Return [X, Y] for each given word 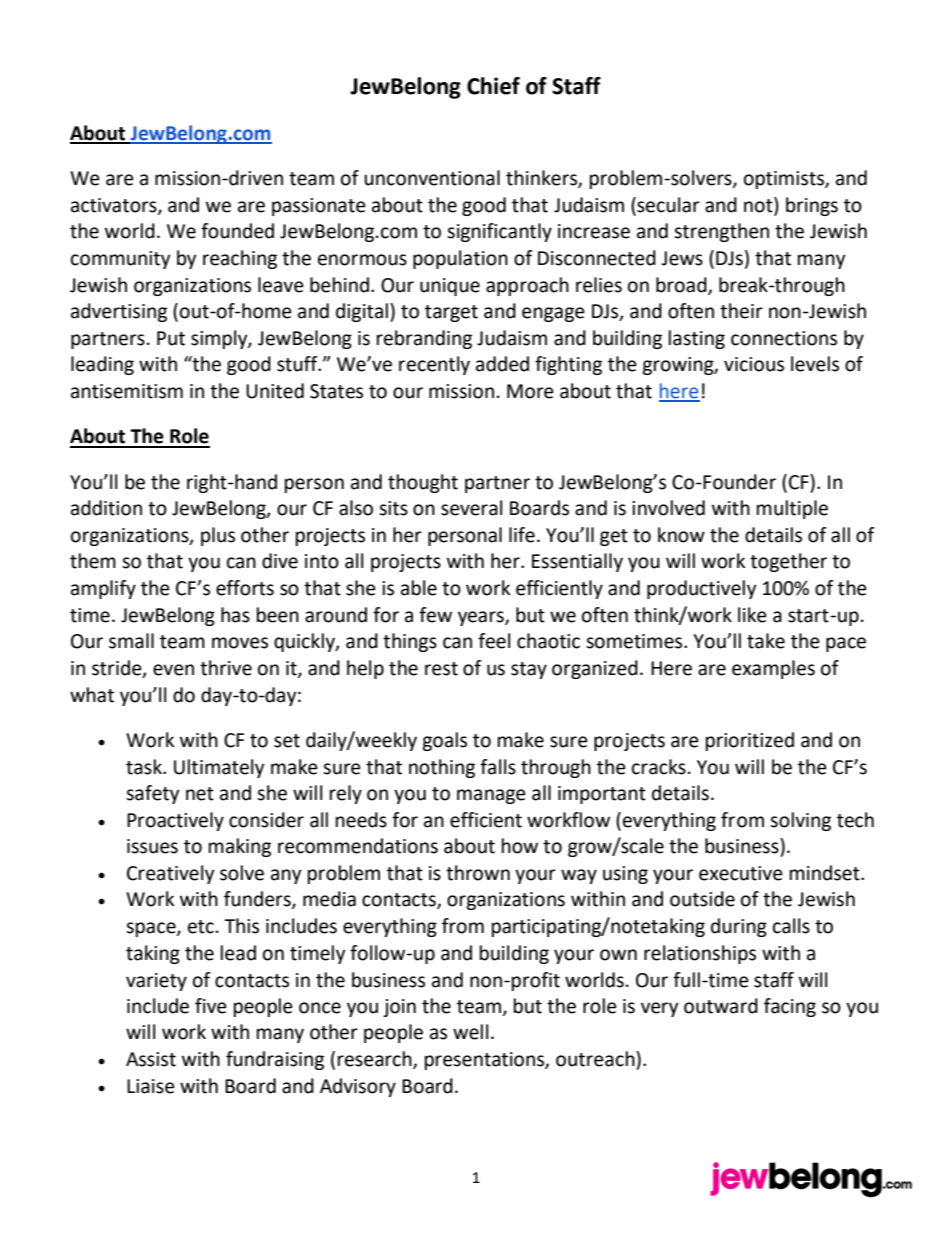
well [470, 1032]
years [482, 618]
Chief [493, 86]
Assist [151, 1059]
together [788, 562]
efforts [245, 588]
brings [812, 206]
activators [115, 206]
